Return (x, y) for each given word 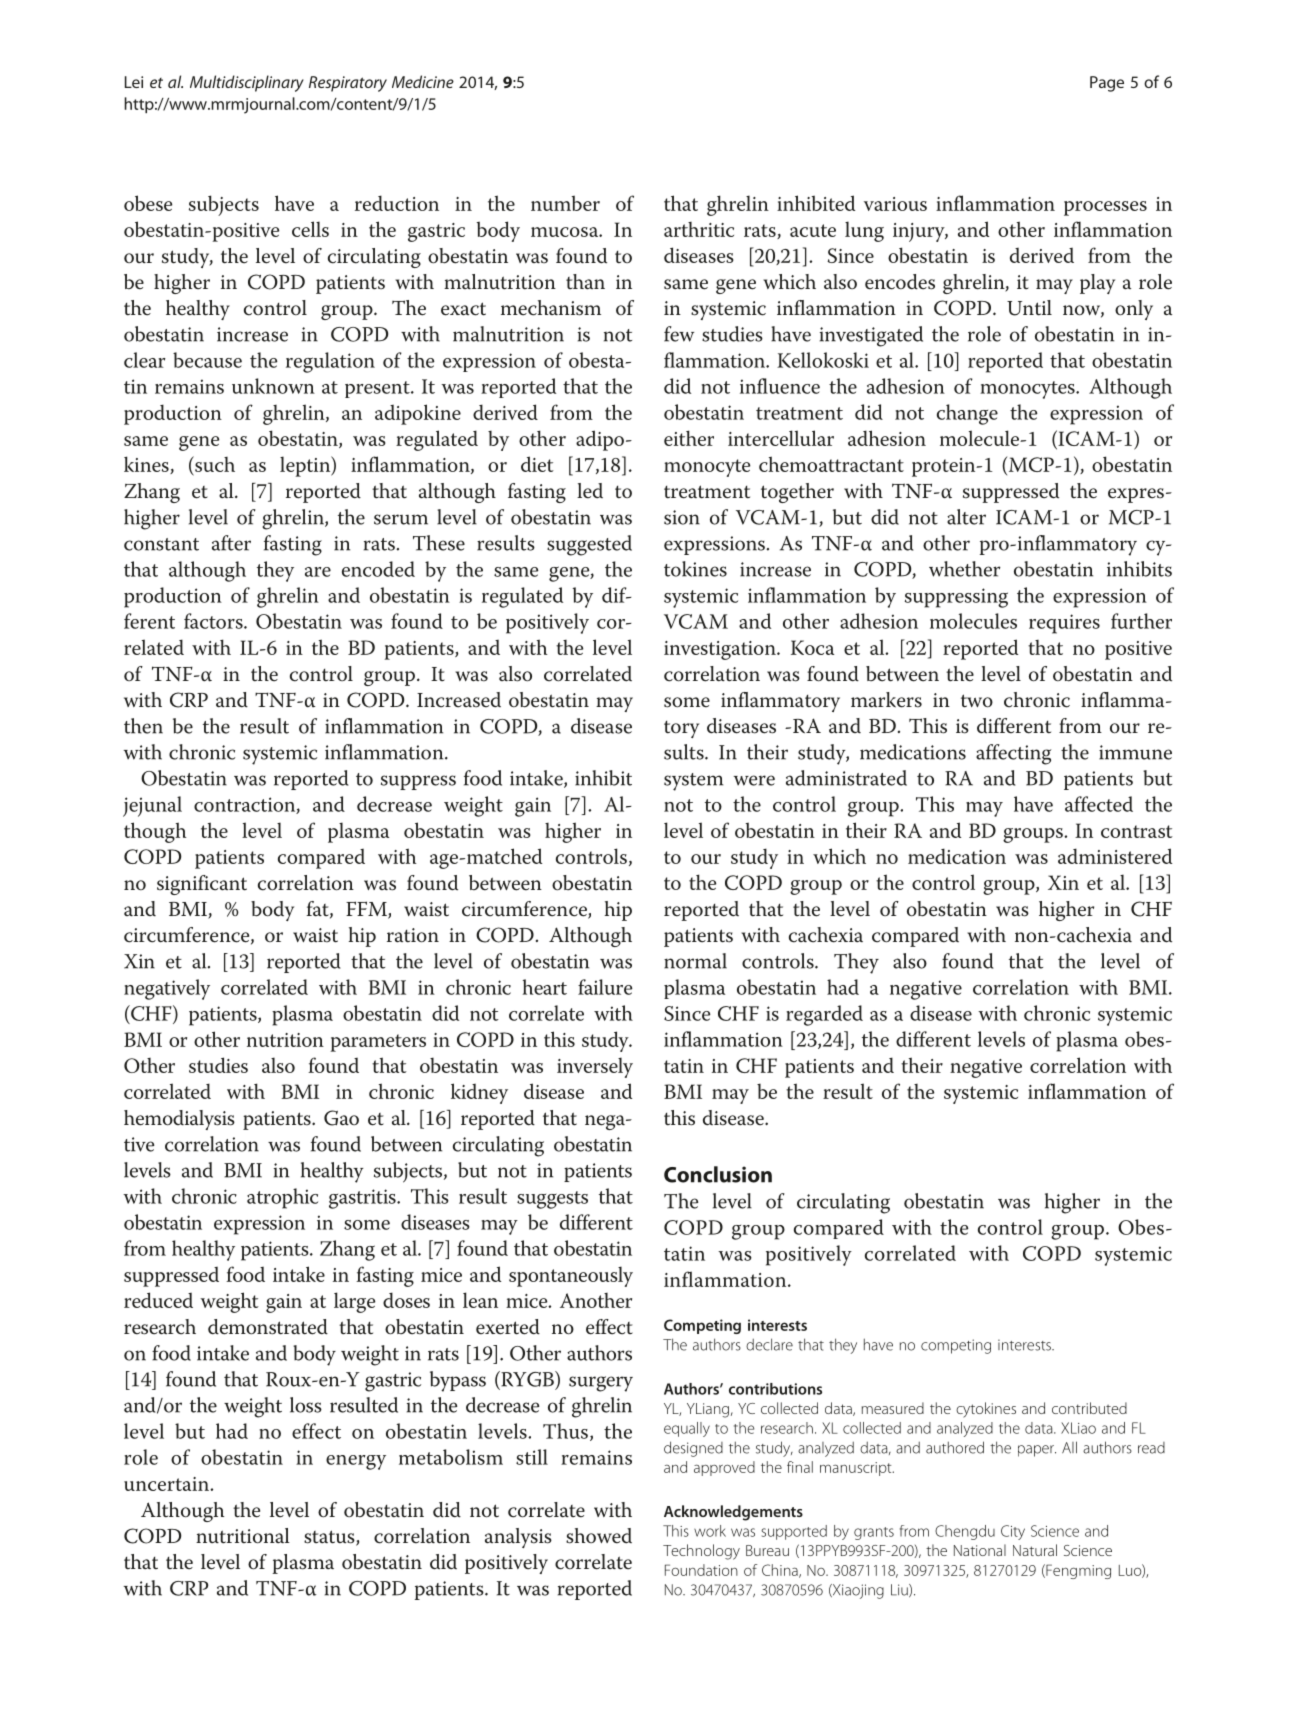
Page (1107, 84)
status (330, 1538)
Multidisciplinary (247, 83)
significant (202, 885)
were (754, 780)
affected (1099, 804)
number (565, 203)
